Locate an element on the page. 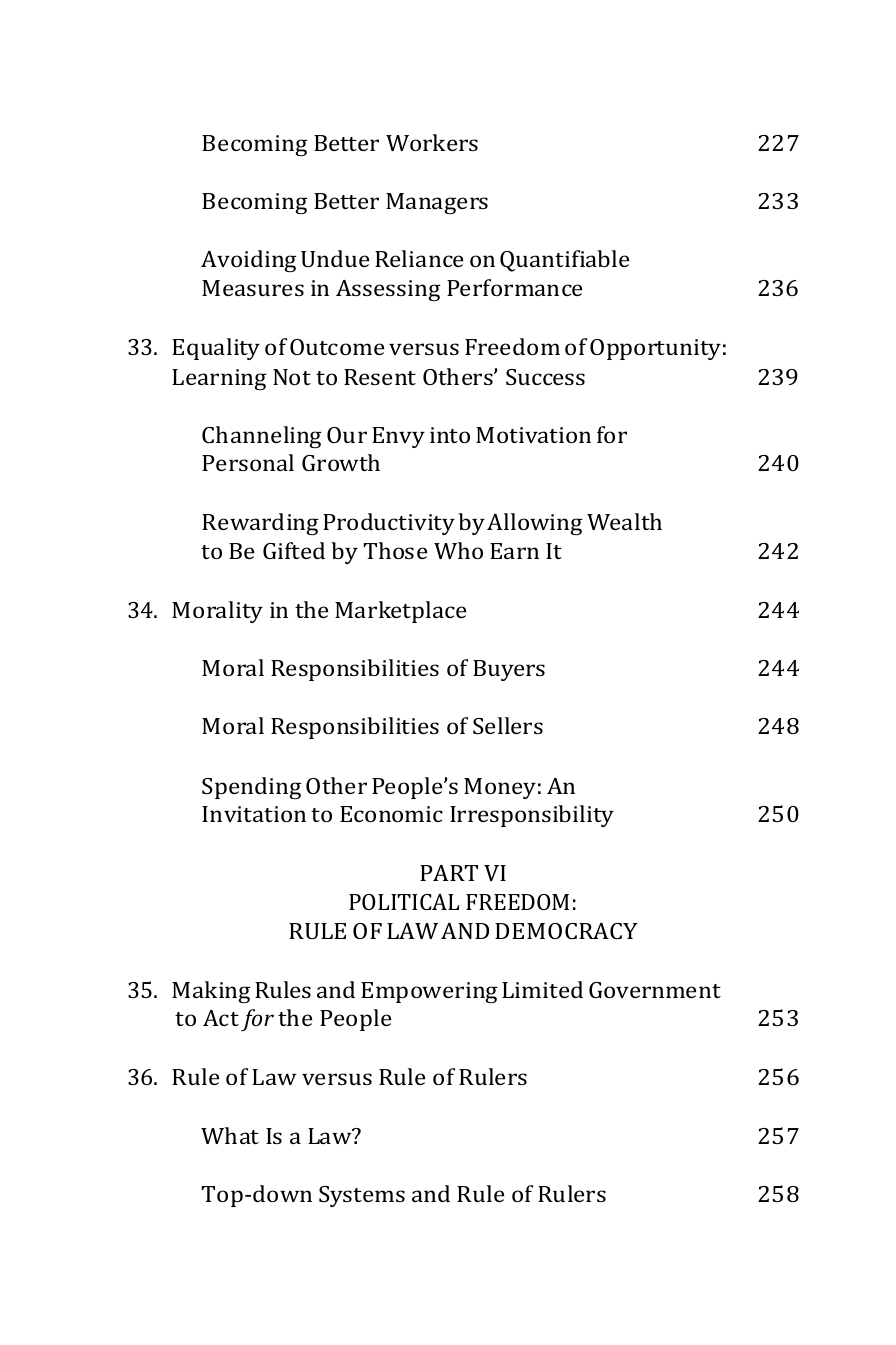 This page has width=896, height=1345. Channeling is located at coordinates (261, 437).
